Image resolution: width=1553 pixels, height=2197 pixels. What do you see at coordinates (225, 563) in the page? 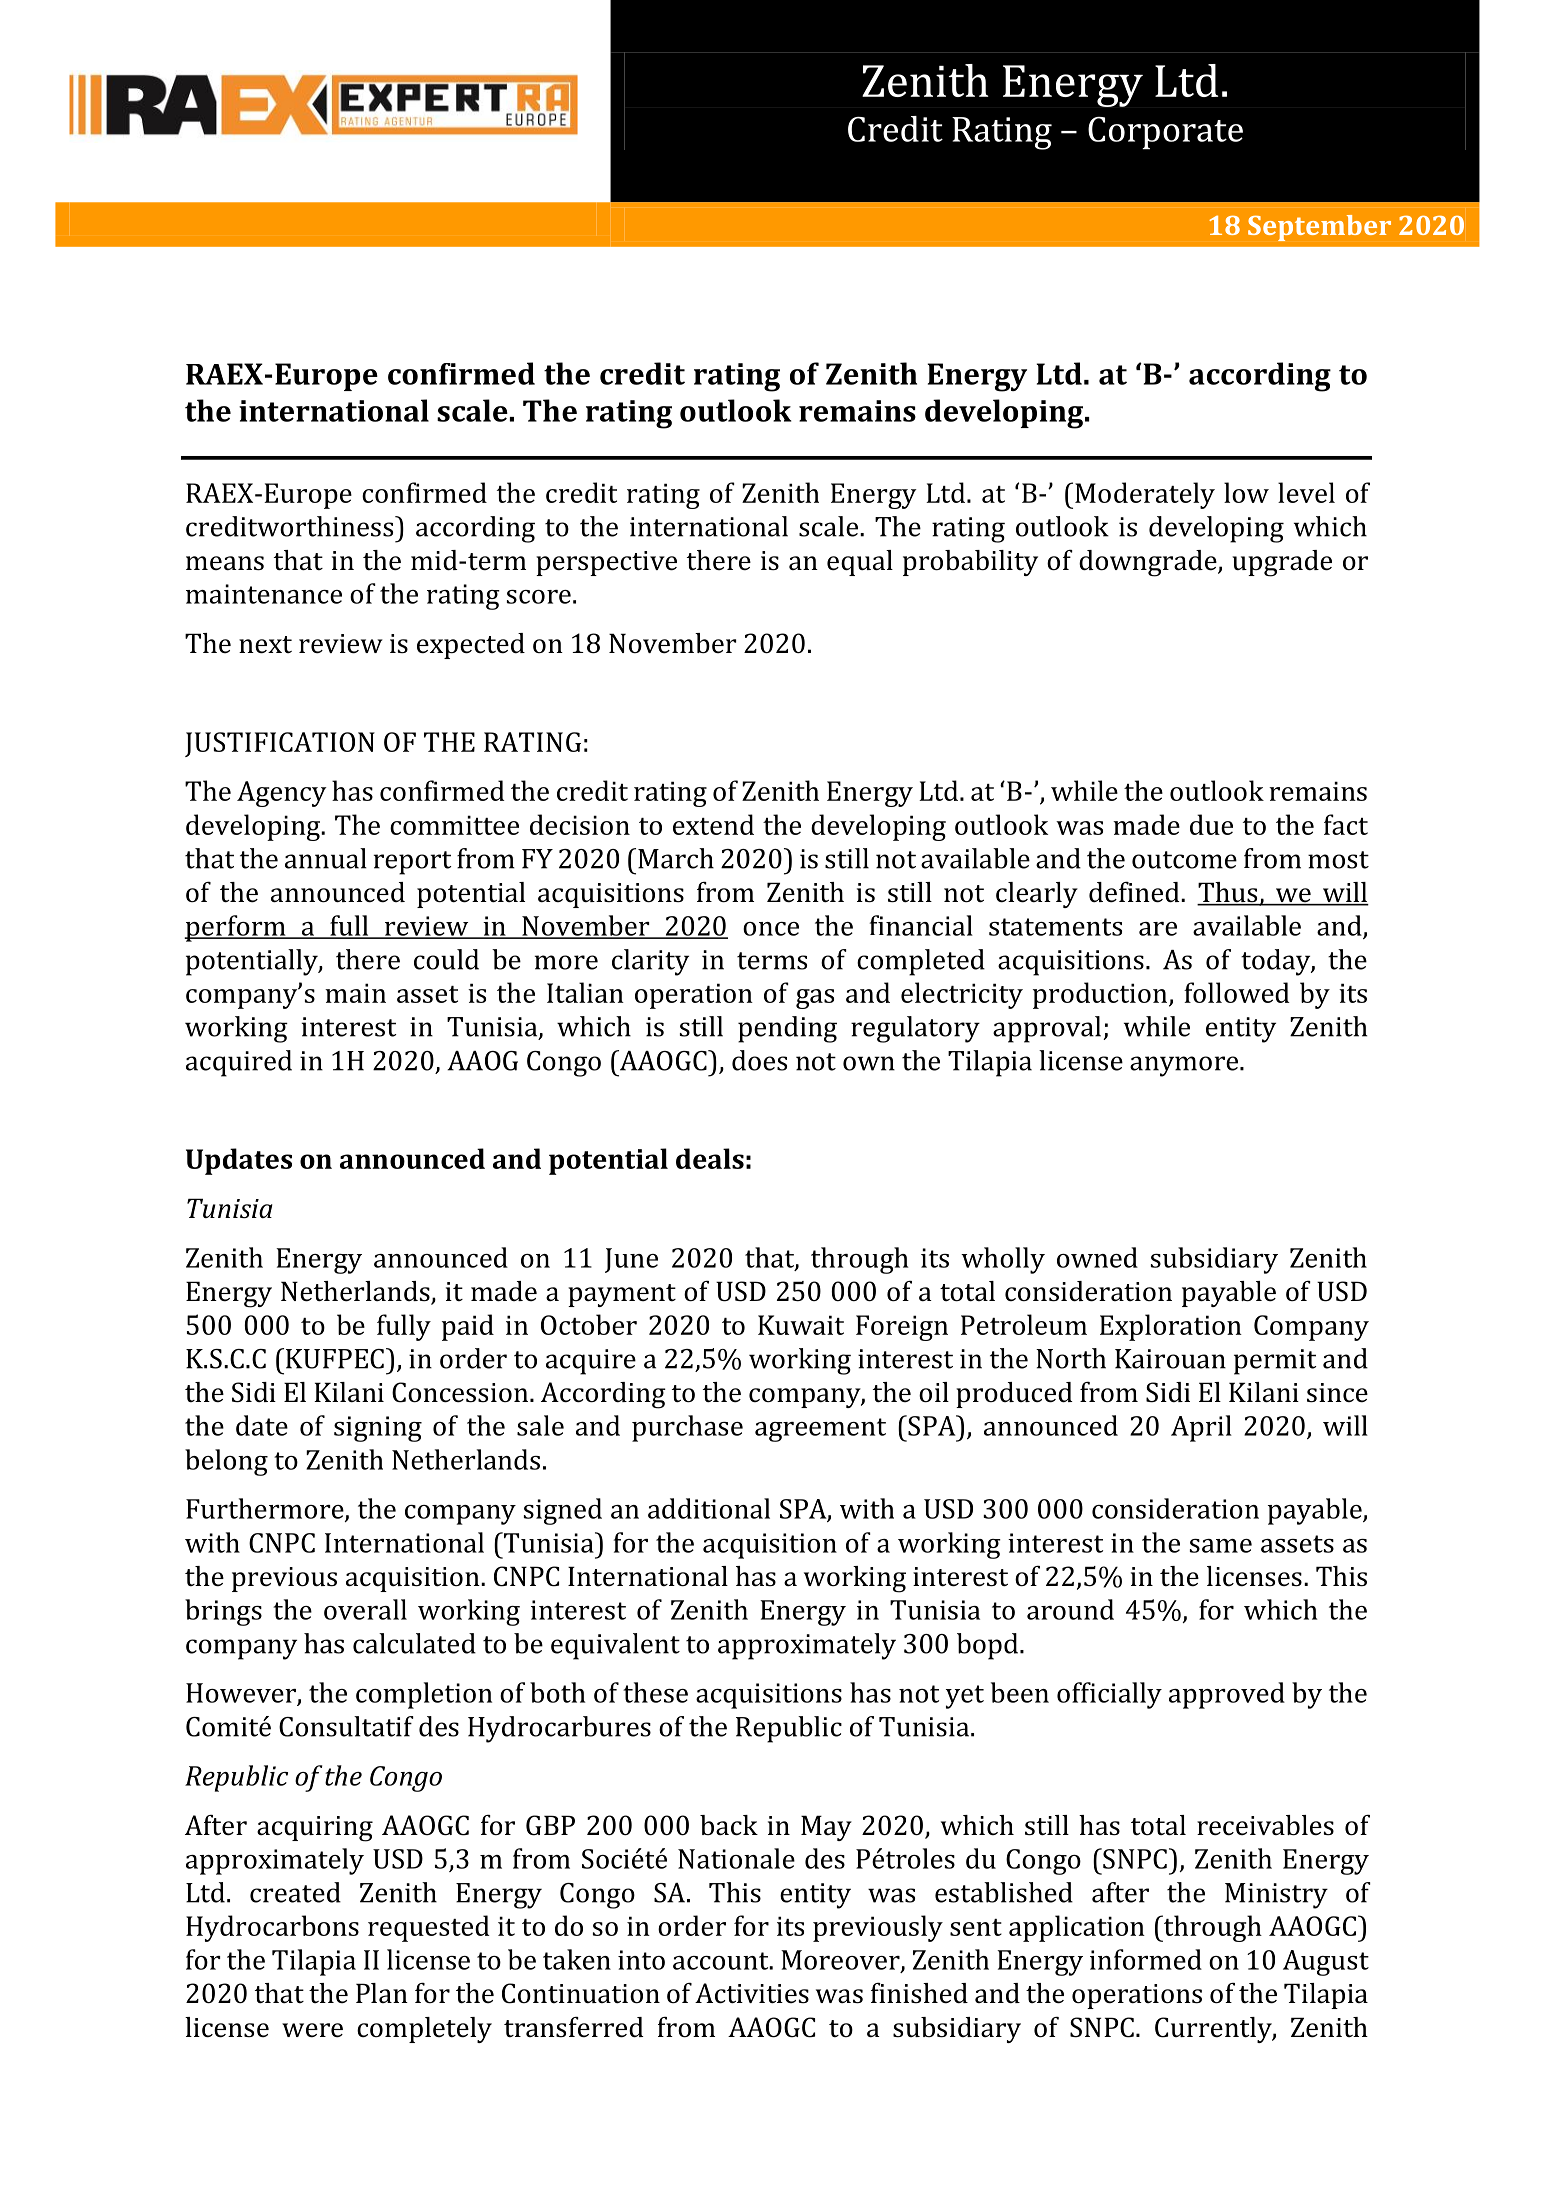
I see `means` at bounding box center [225, 563].
